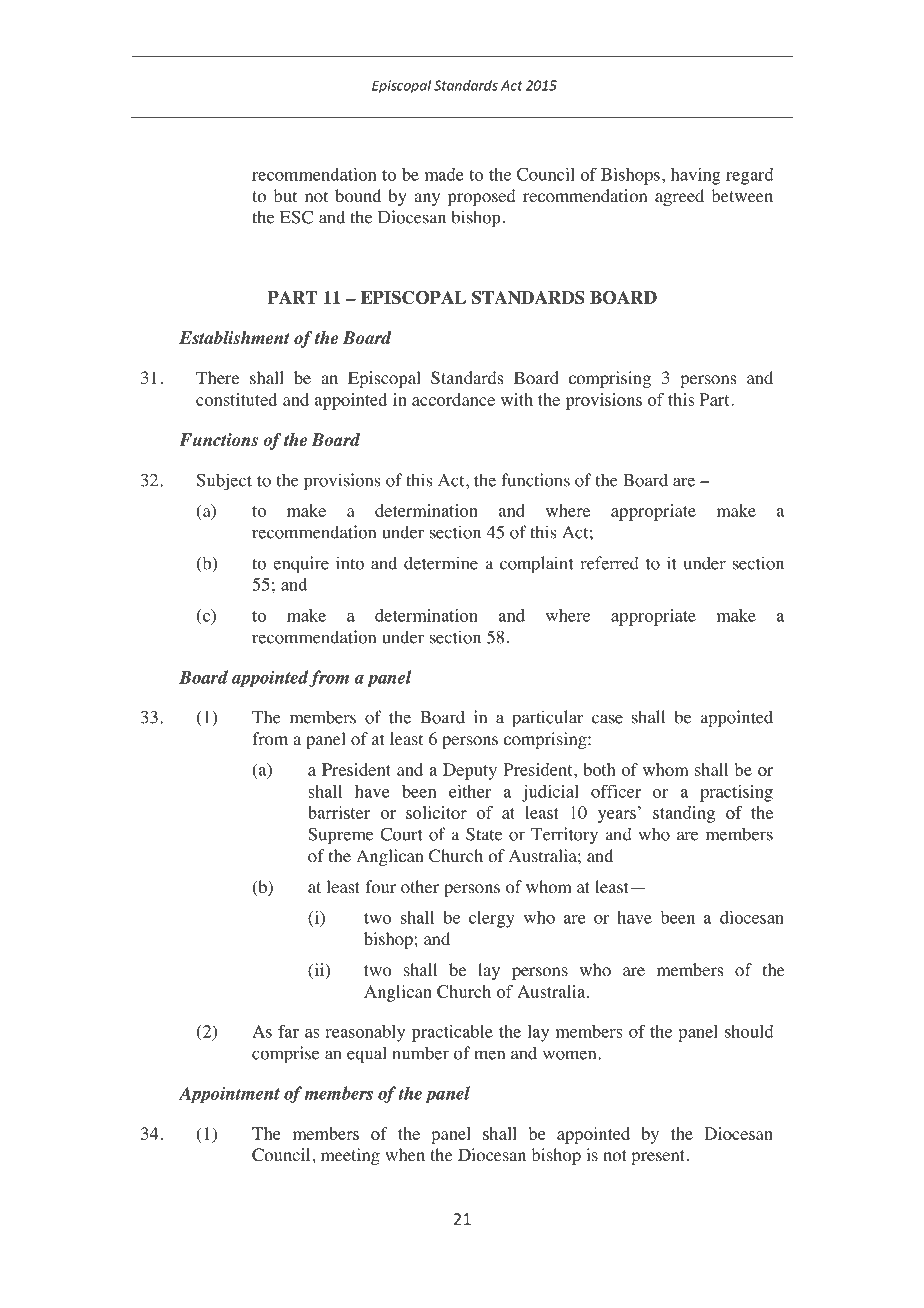  I want to click on when, so click(405, 1154).
